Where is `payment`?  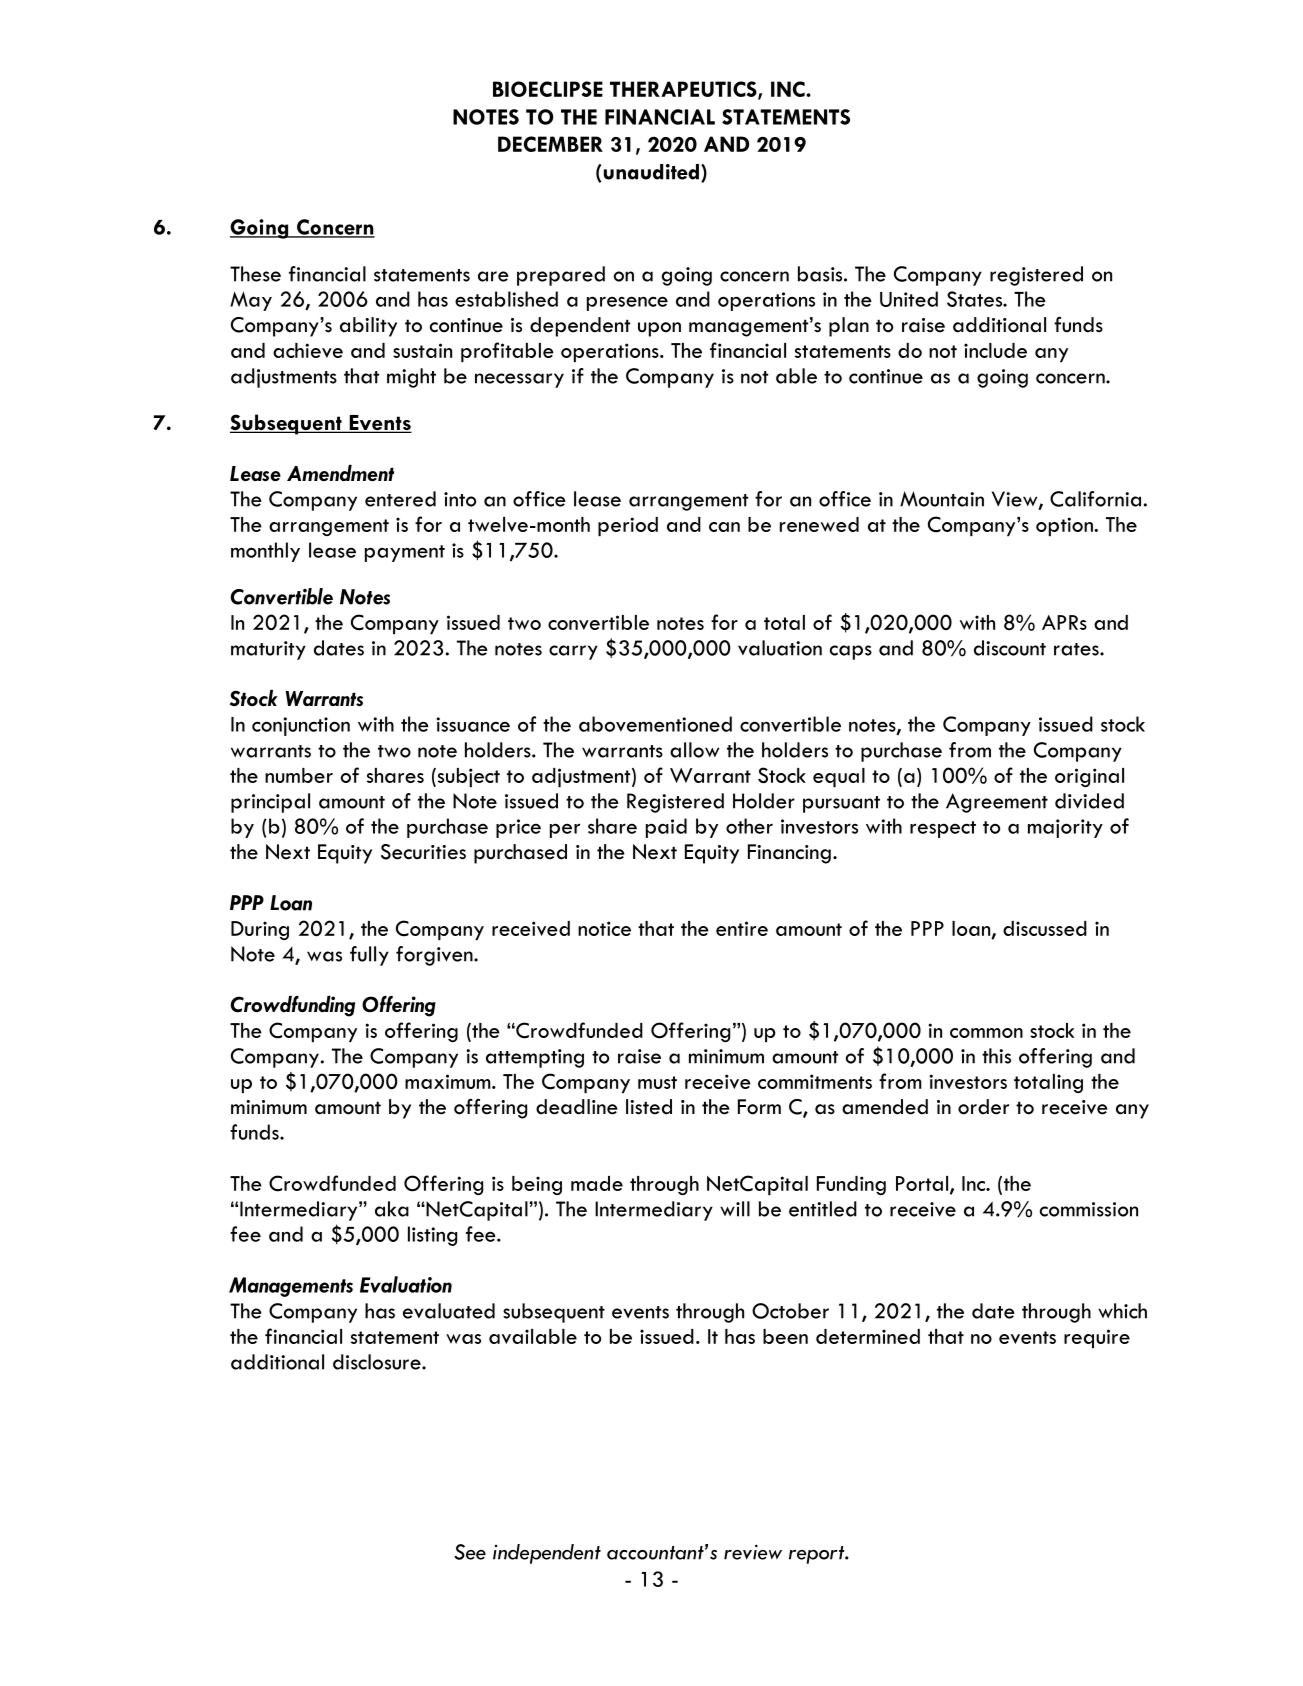 payment is located at coordinates (405, 553).
